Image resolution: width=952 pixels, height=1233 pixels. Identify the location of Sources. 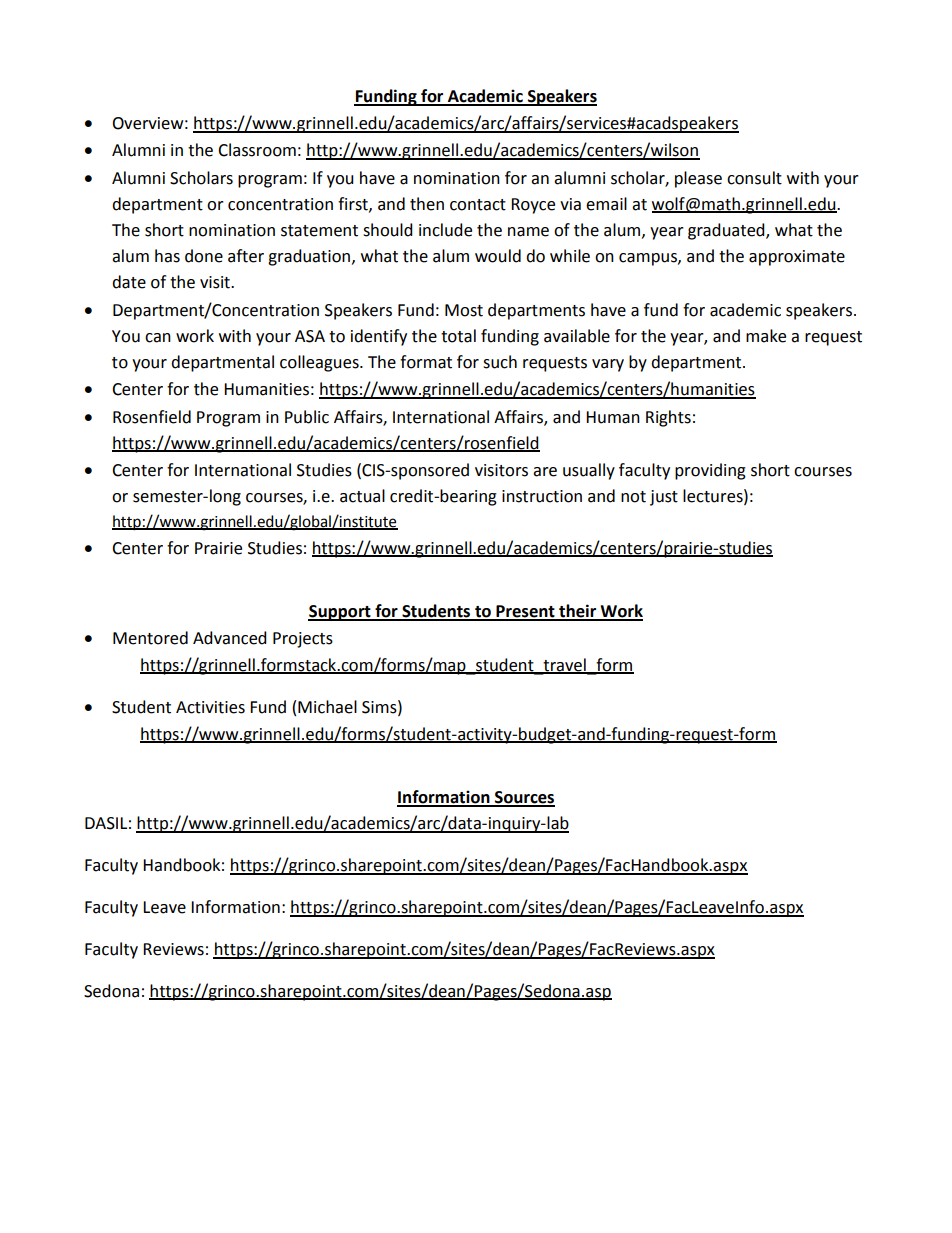
(524, 798).
